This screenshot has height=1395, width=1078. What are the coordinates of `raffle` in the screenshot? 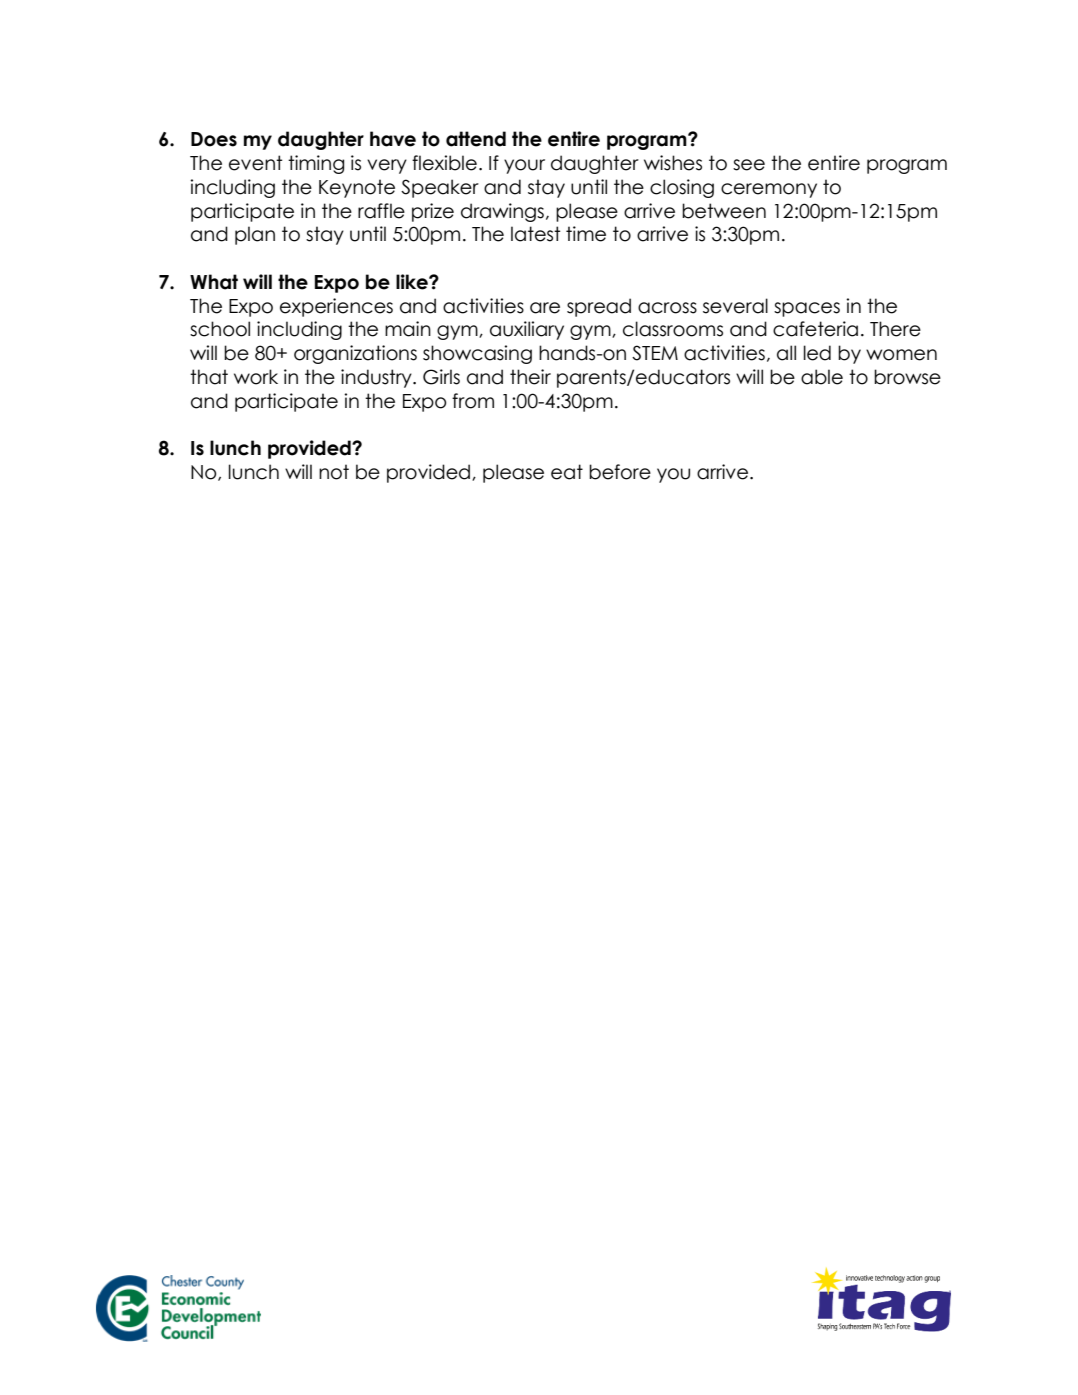 It's located at (381, 211).
